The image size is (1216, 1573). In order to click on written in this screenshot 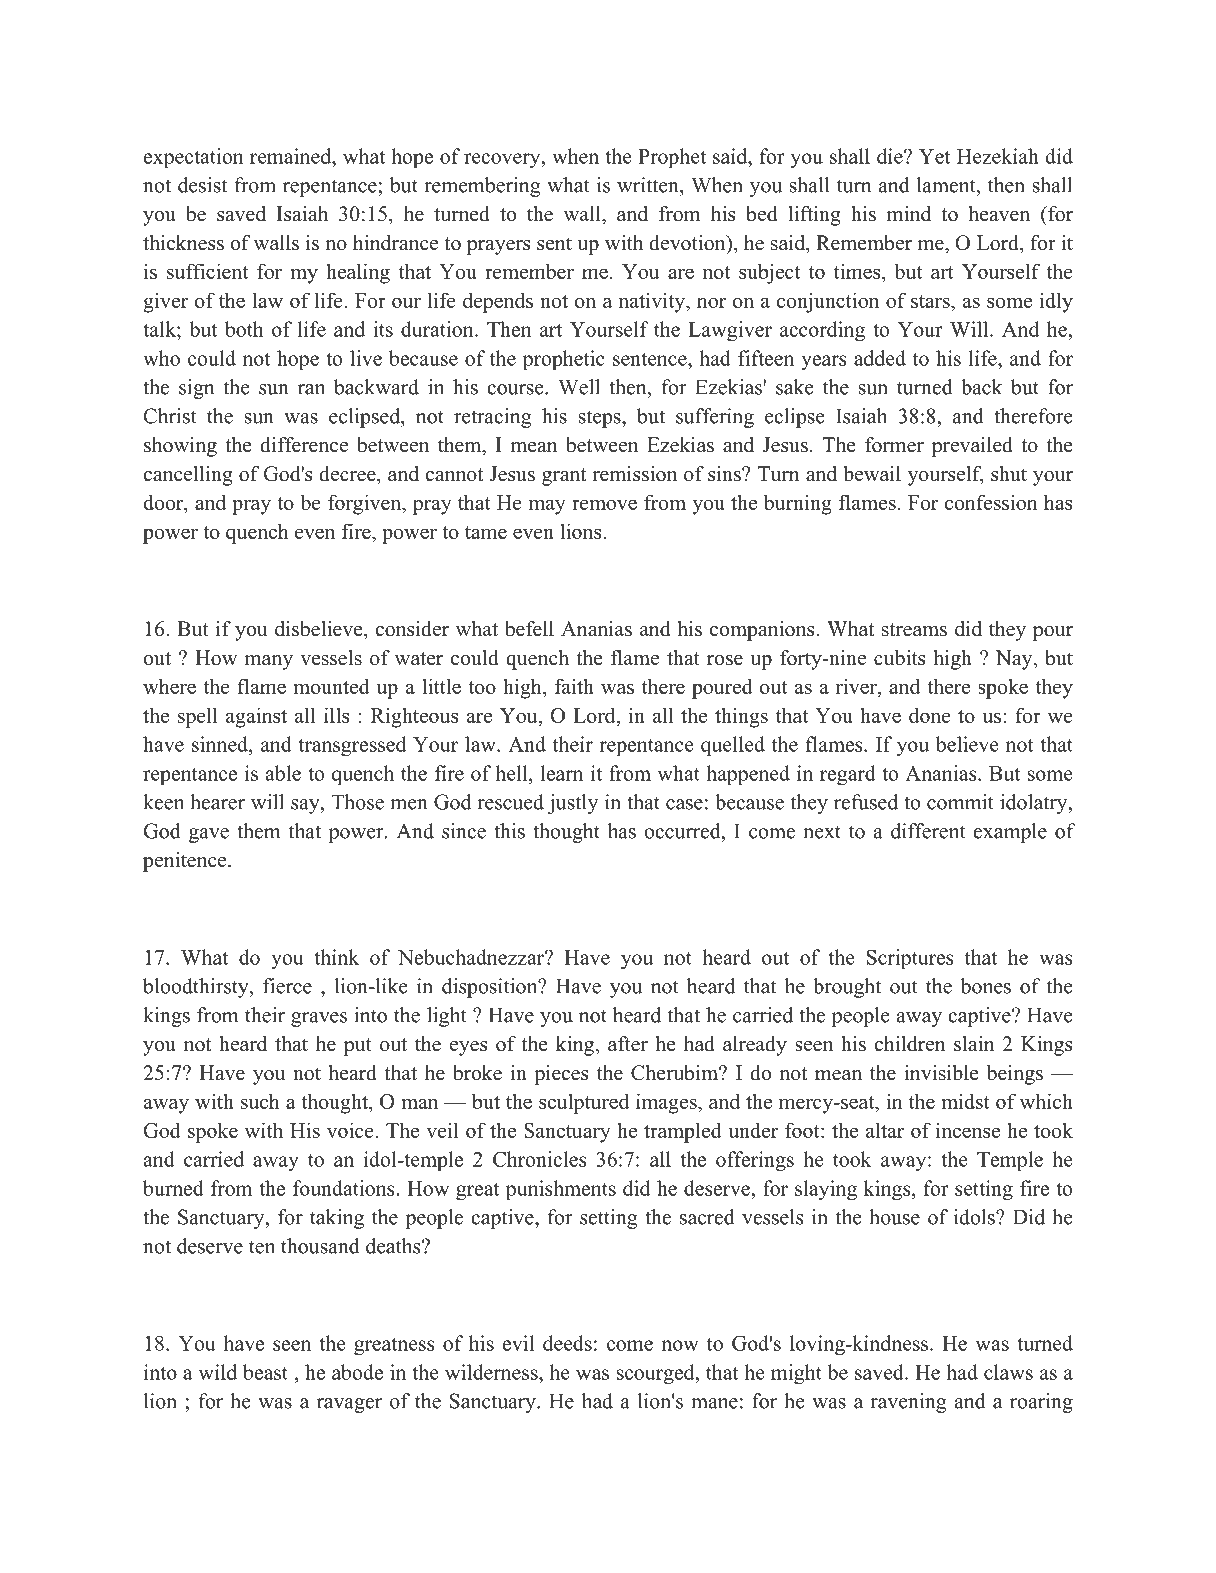, I will do `click(649, 185)`.
